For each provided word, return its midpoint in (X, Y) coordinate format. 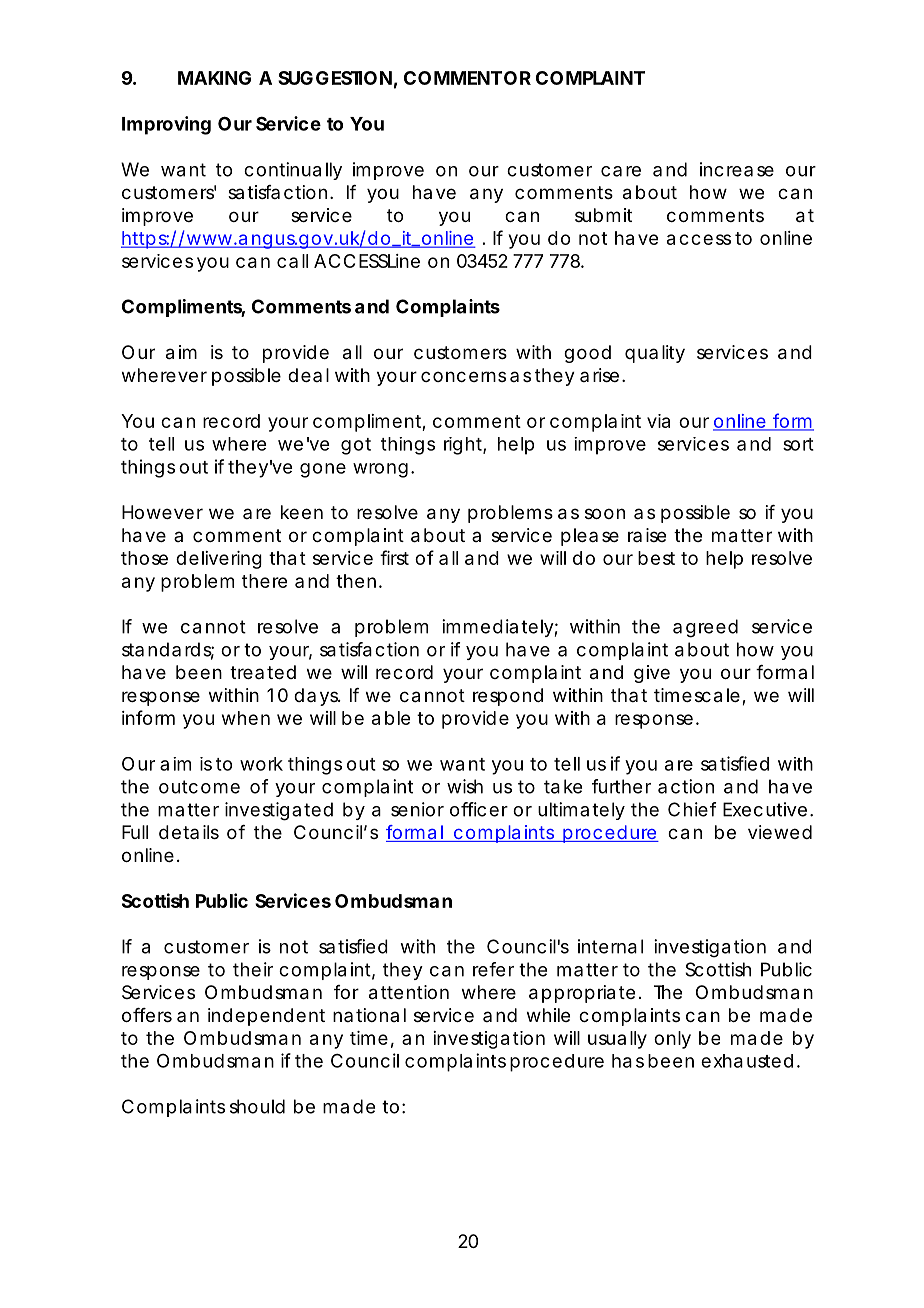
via (658, 421)
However (162, 512)
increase (737, 169)
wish (465, 786)
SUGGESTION (335, 78)
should (257, 1106)
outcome (199, 787)
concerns (463, 376)
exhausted (747, 1061)
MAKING (214, 78)
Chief (692, 809)
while (548, 1015)
